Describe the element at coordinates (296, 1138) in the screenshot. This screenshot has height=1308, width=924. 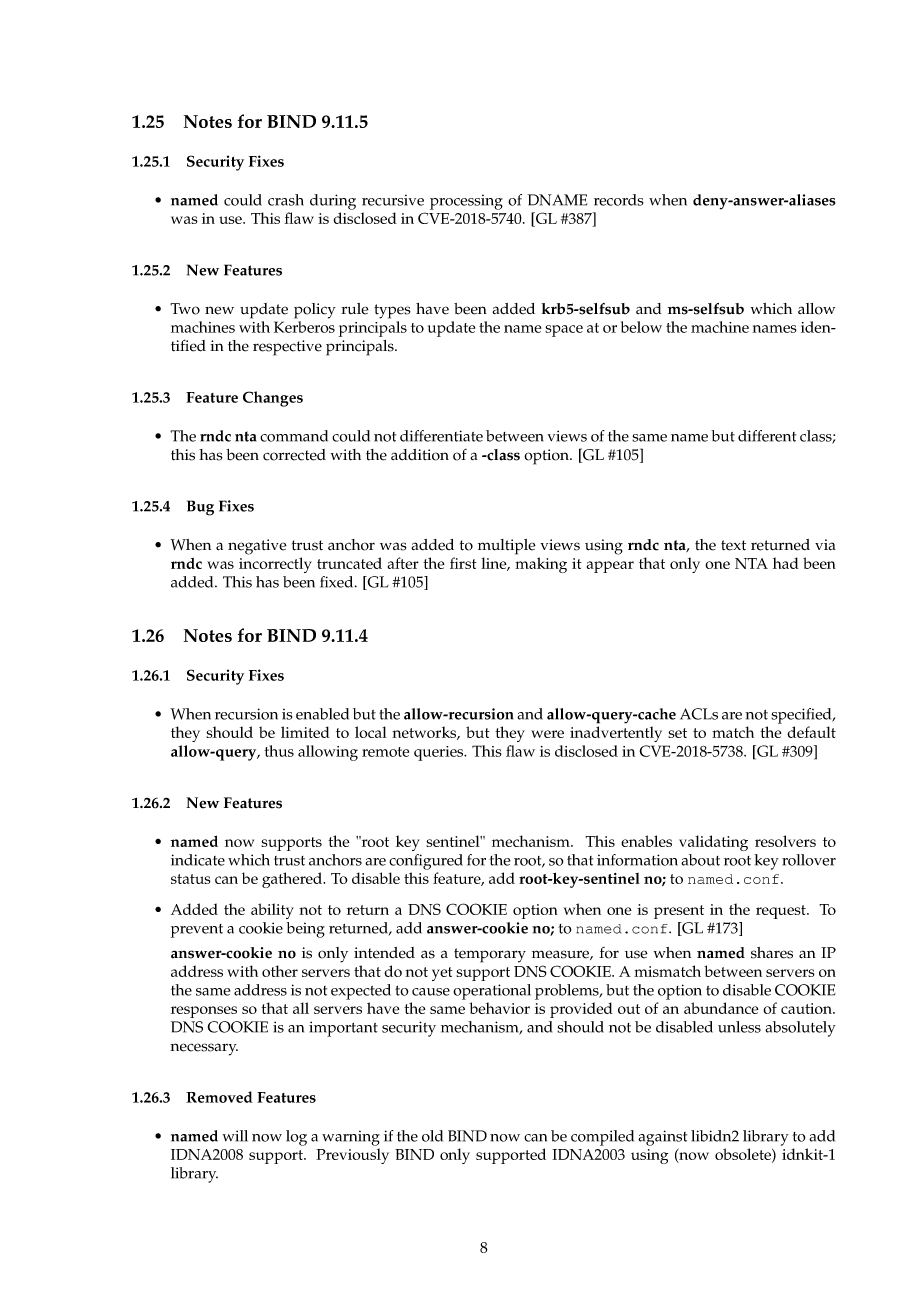
I see `log` at that location.
